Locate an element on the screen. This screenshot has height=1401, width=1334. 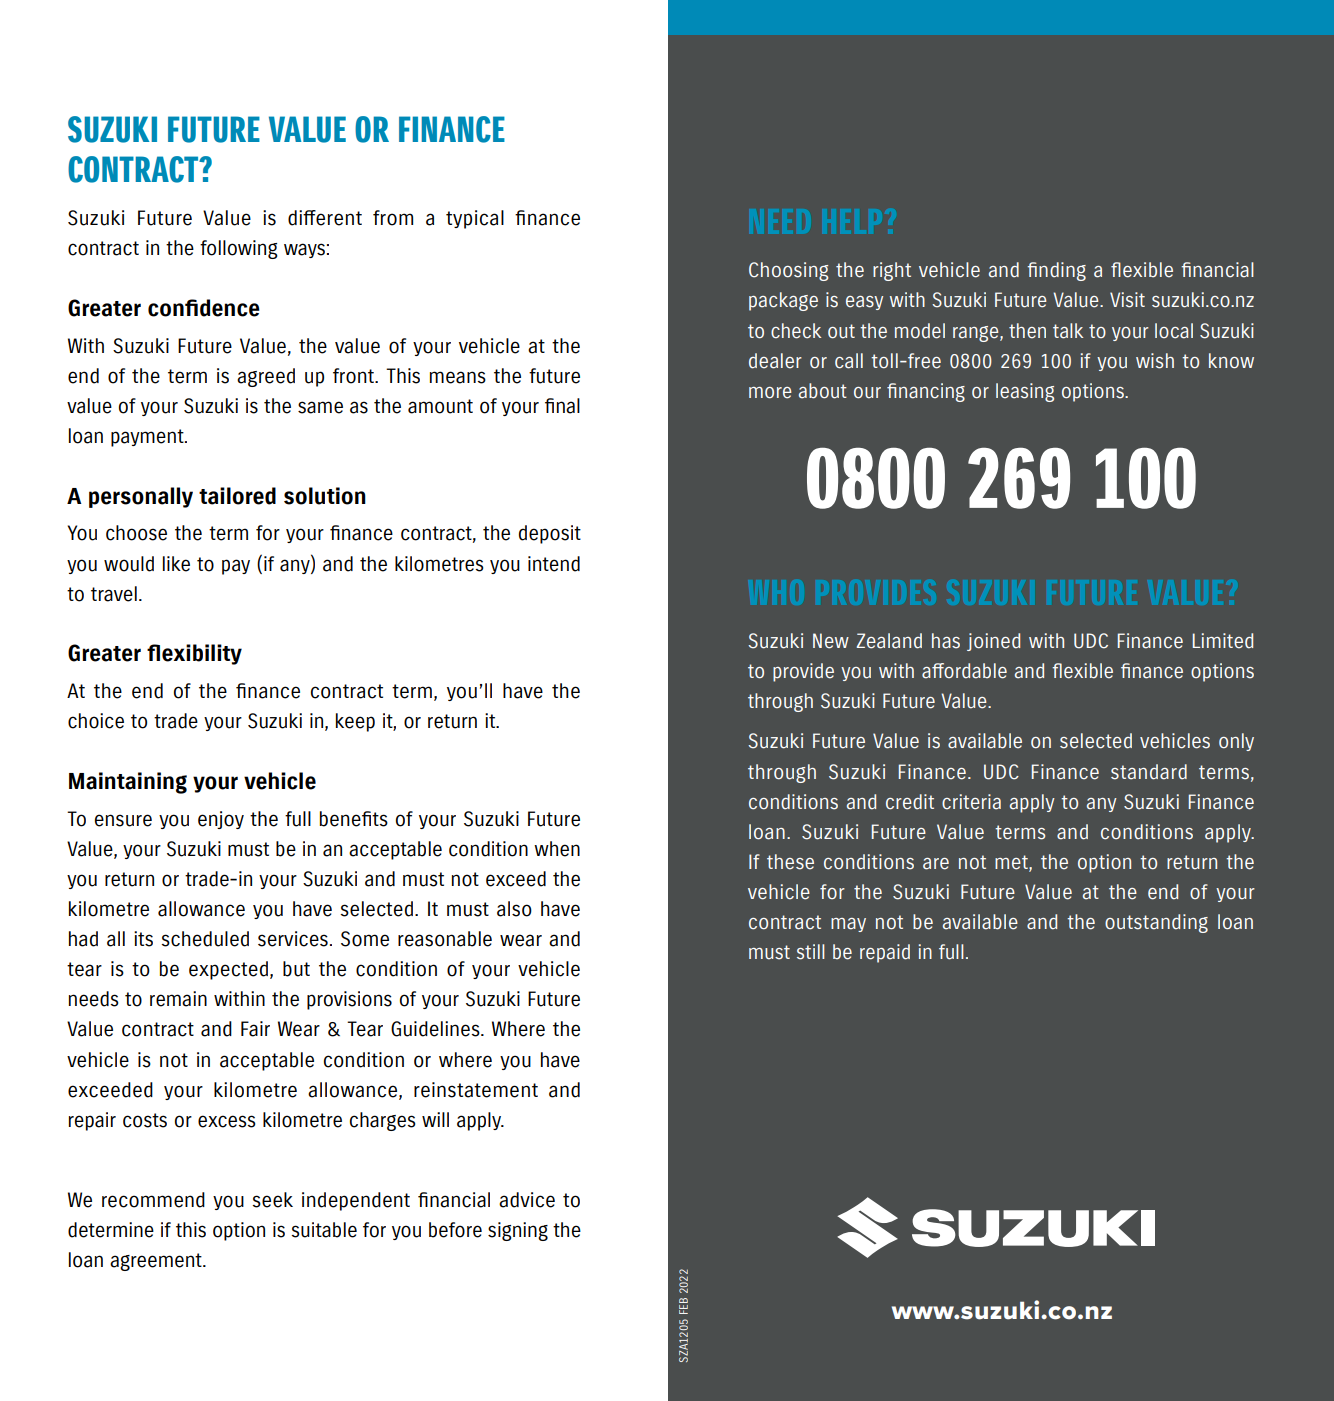
repaid is located at coordinates (885, 953).
